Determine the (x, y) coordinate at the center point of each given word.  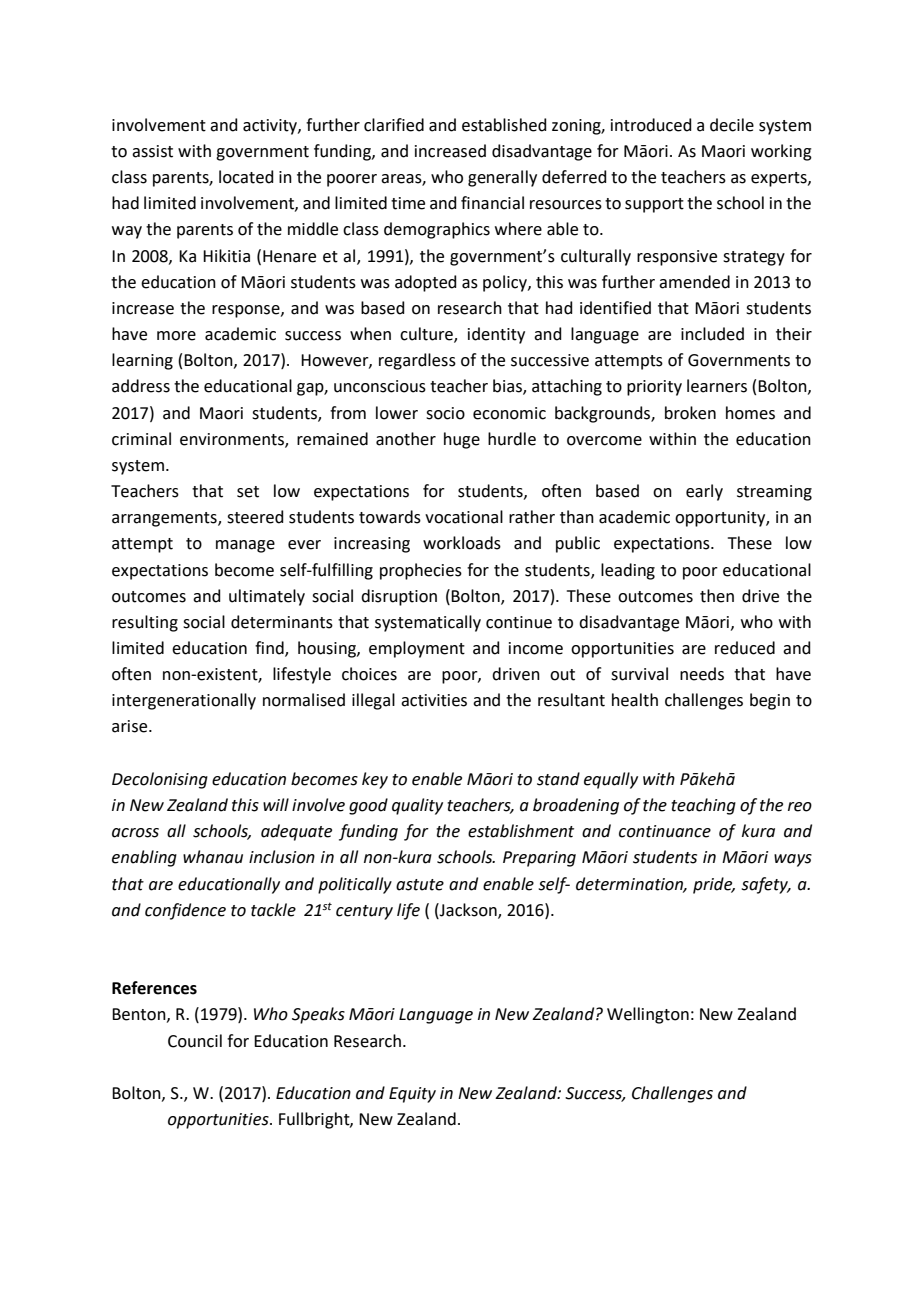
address (141, 386)
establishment (521, 831)
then (717, 596)
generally (502, 178)
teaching (703, 806)
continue (519, 622)
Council (195, 1041)
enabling (144, 858)
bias (508, 387)
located (246, 177)
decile (732, 125)
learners (717, 386)
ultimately (267, 597)
